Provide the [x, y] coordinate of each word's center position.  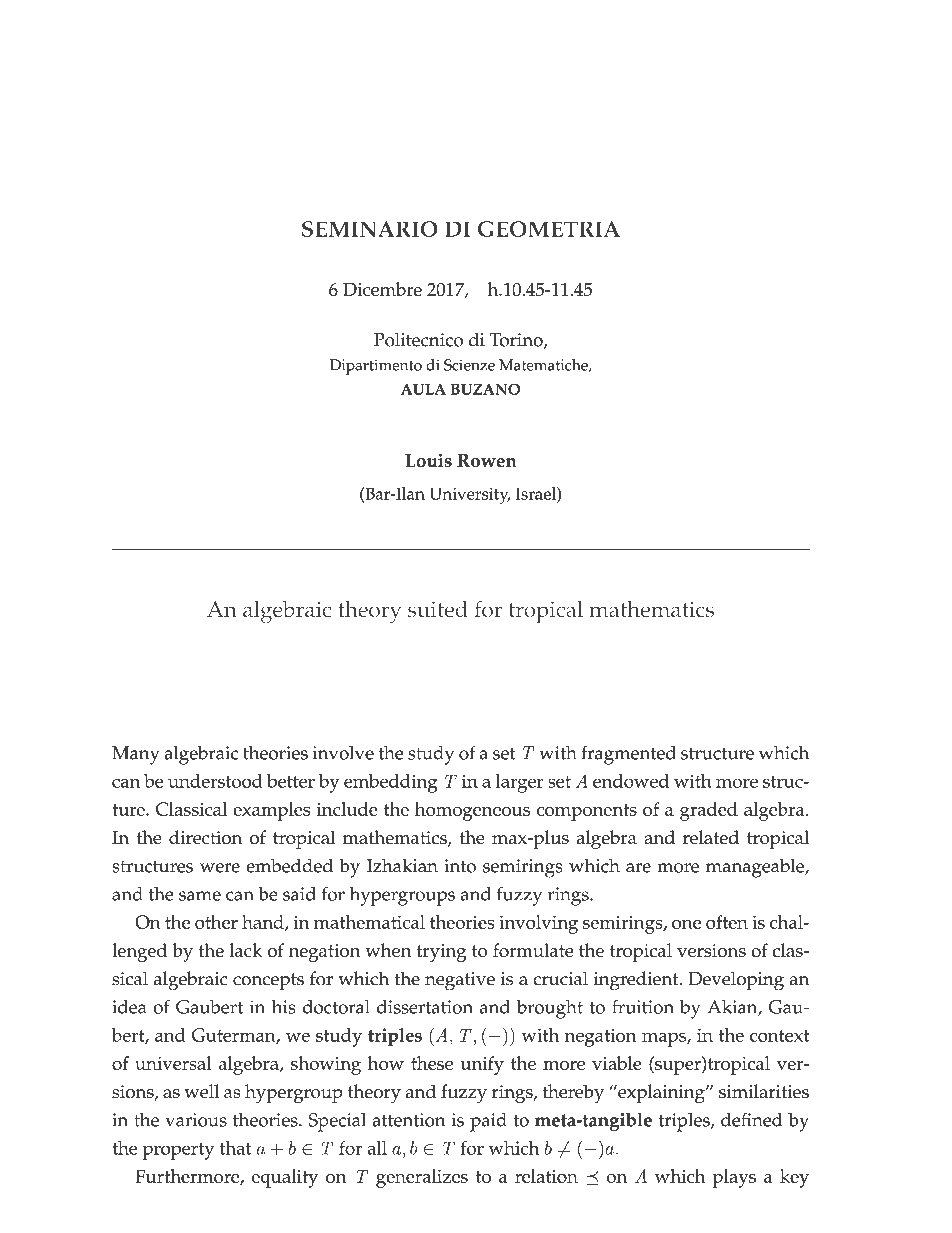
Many [135, 755]
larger [520, 783]
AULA [423, 389]
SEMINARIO [369, 229]
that [235, 1148]
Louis [428, 460]
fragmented [629, 755]
